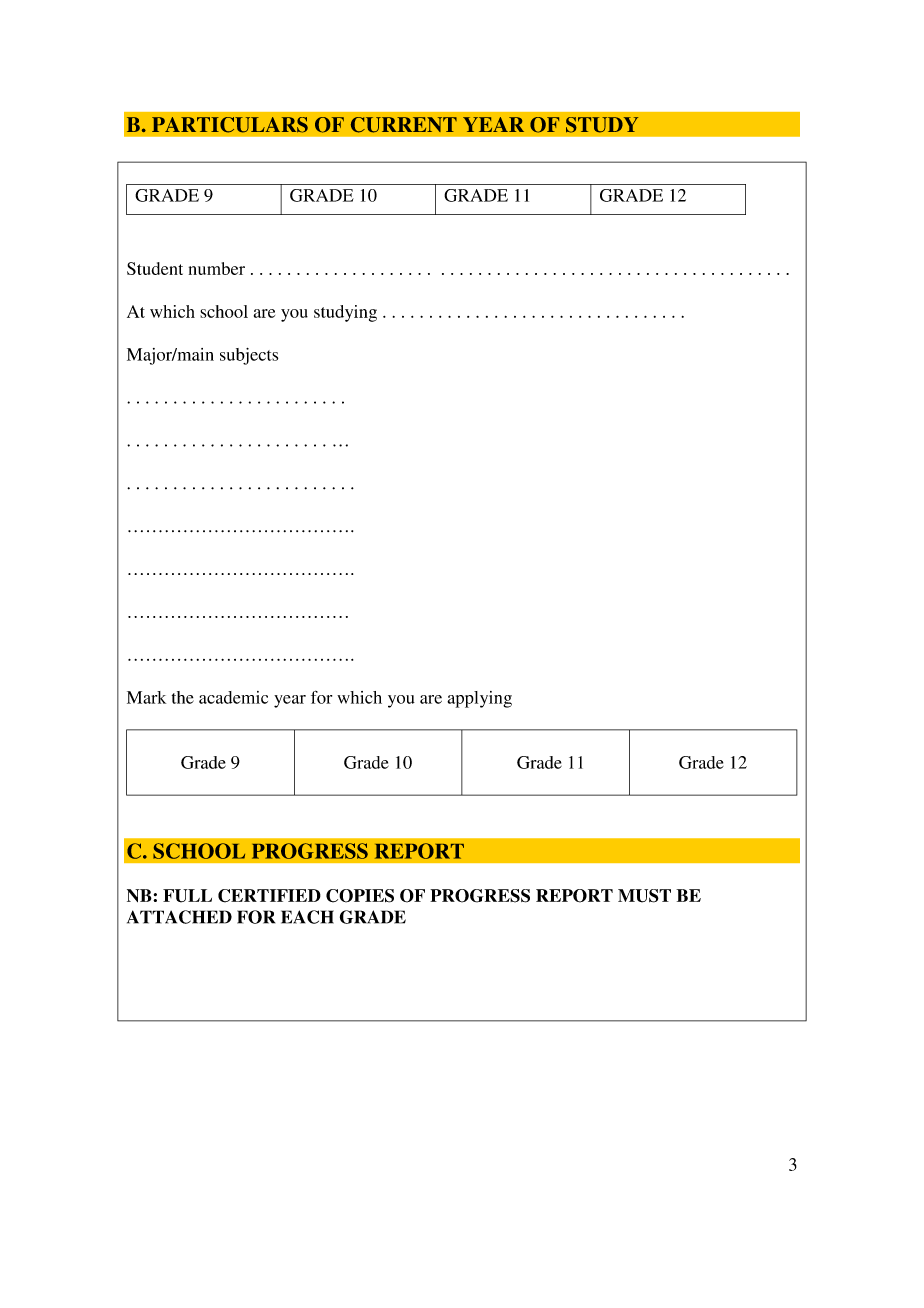 The image size is (924, 1308). What do you see at coordinates (187, 896) in the screenshot?
I see `FULL` at bounding box center [187, 896].
